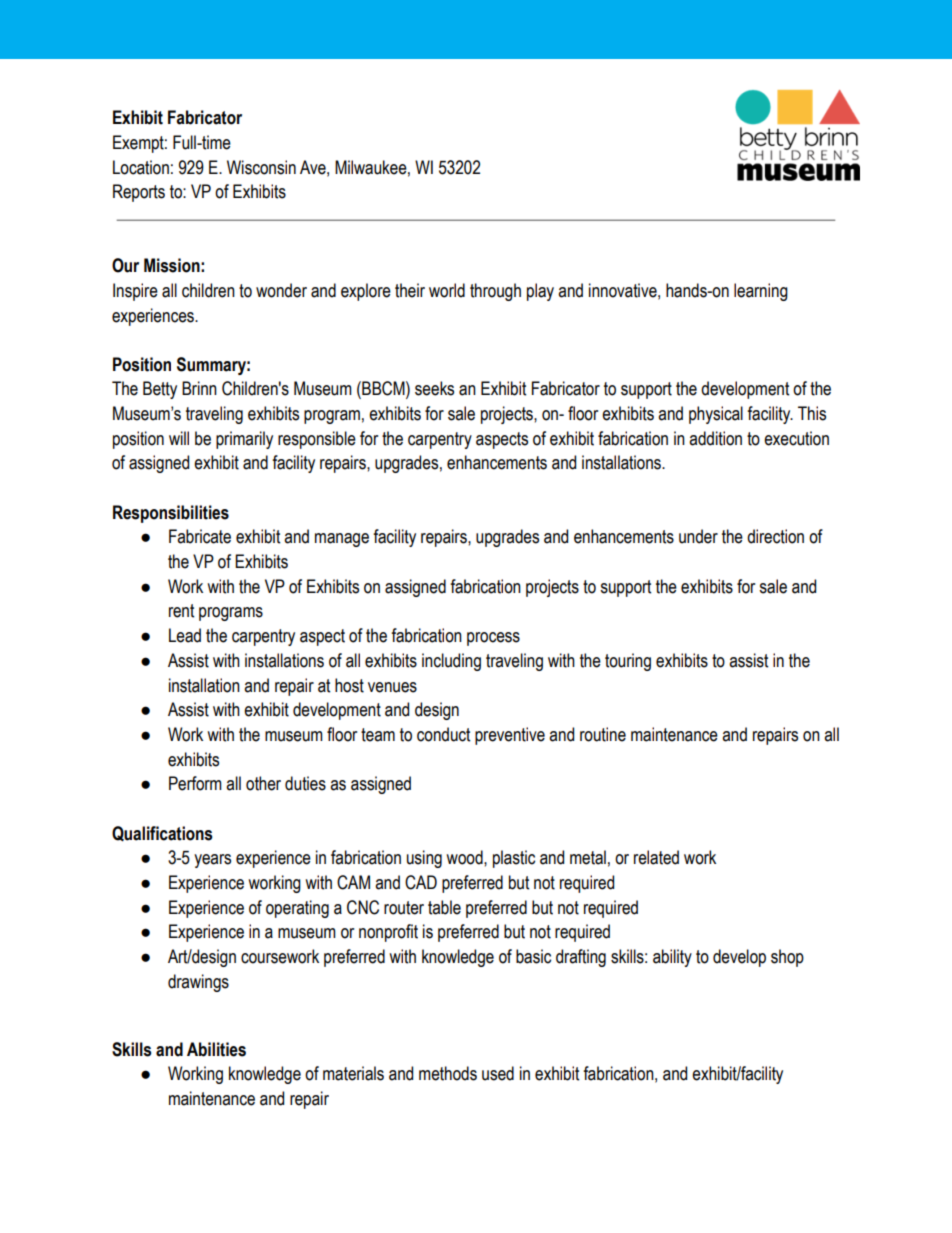 Image resolution: width=952 pixels, height=1233 pixels. I want to click on rent, so click(181, 611).
